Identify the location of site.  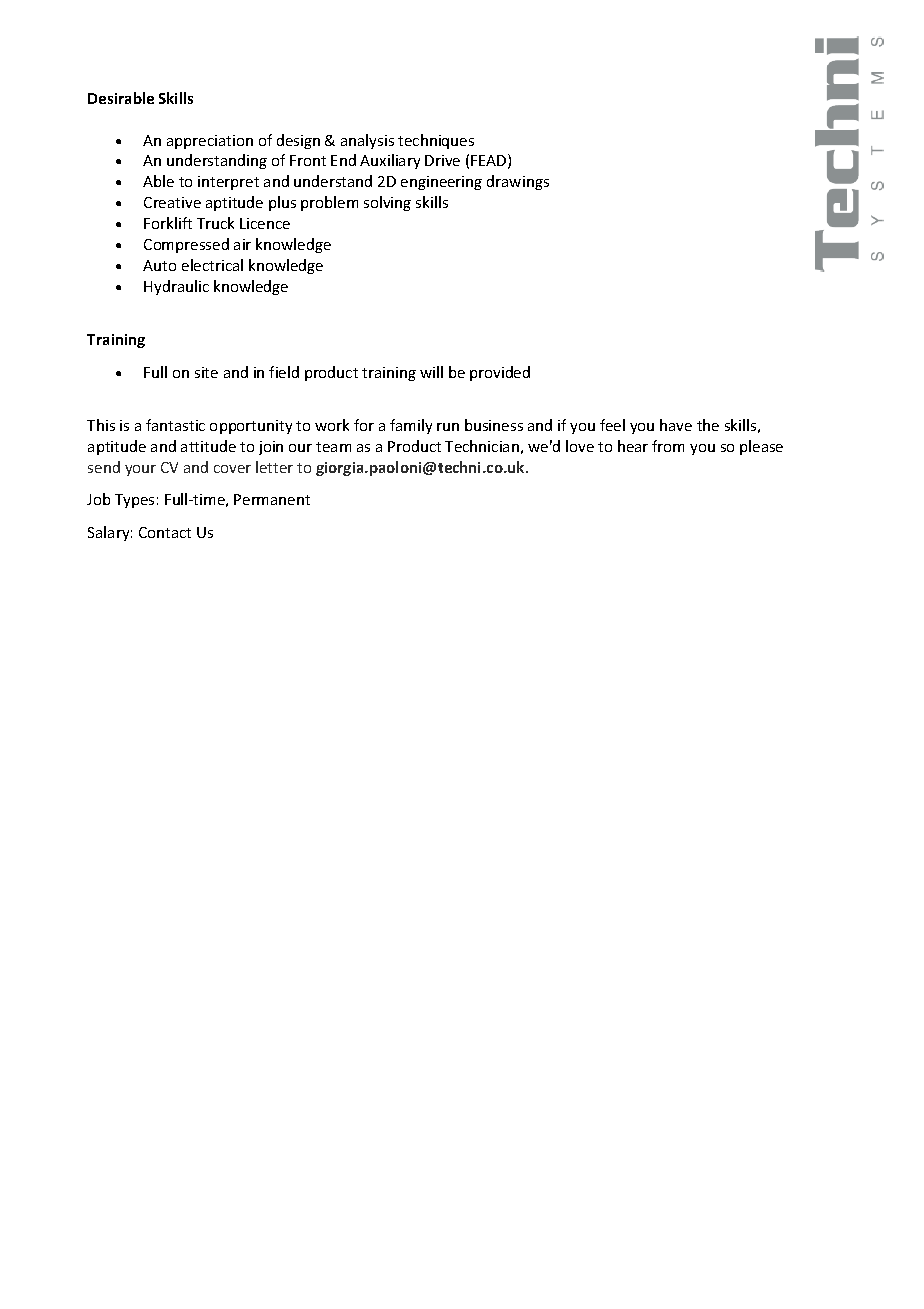
(206, 372).
